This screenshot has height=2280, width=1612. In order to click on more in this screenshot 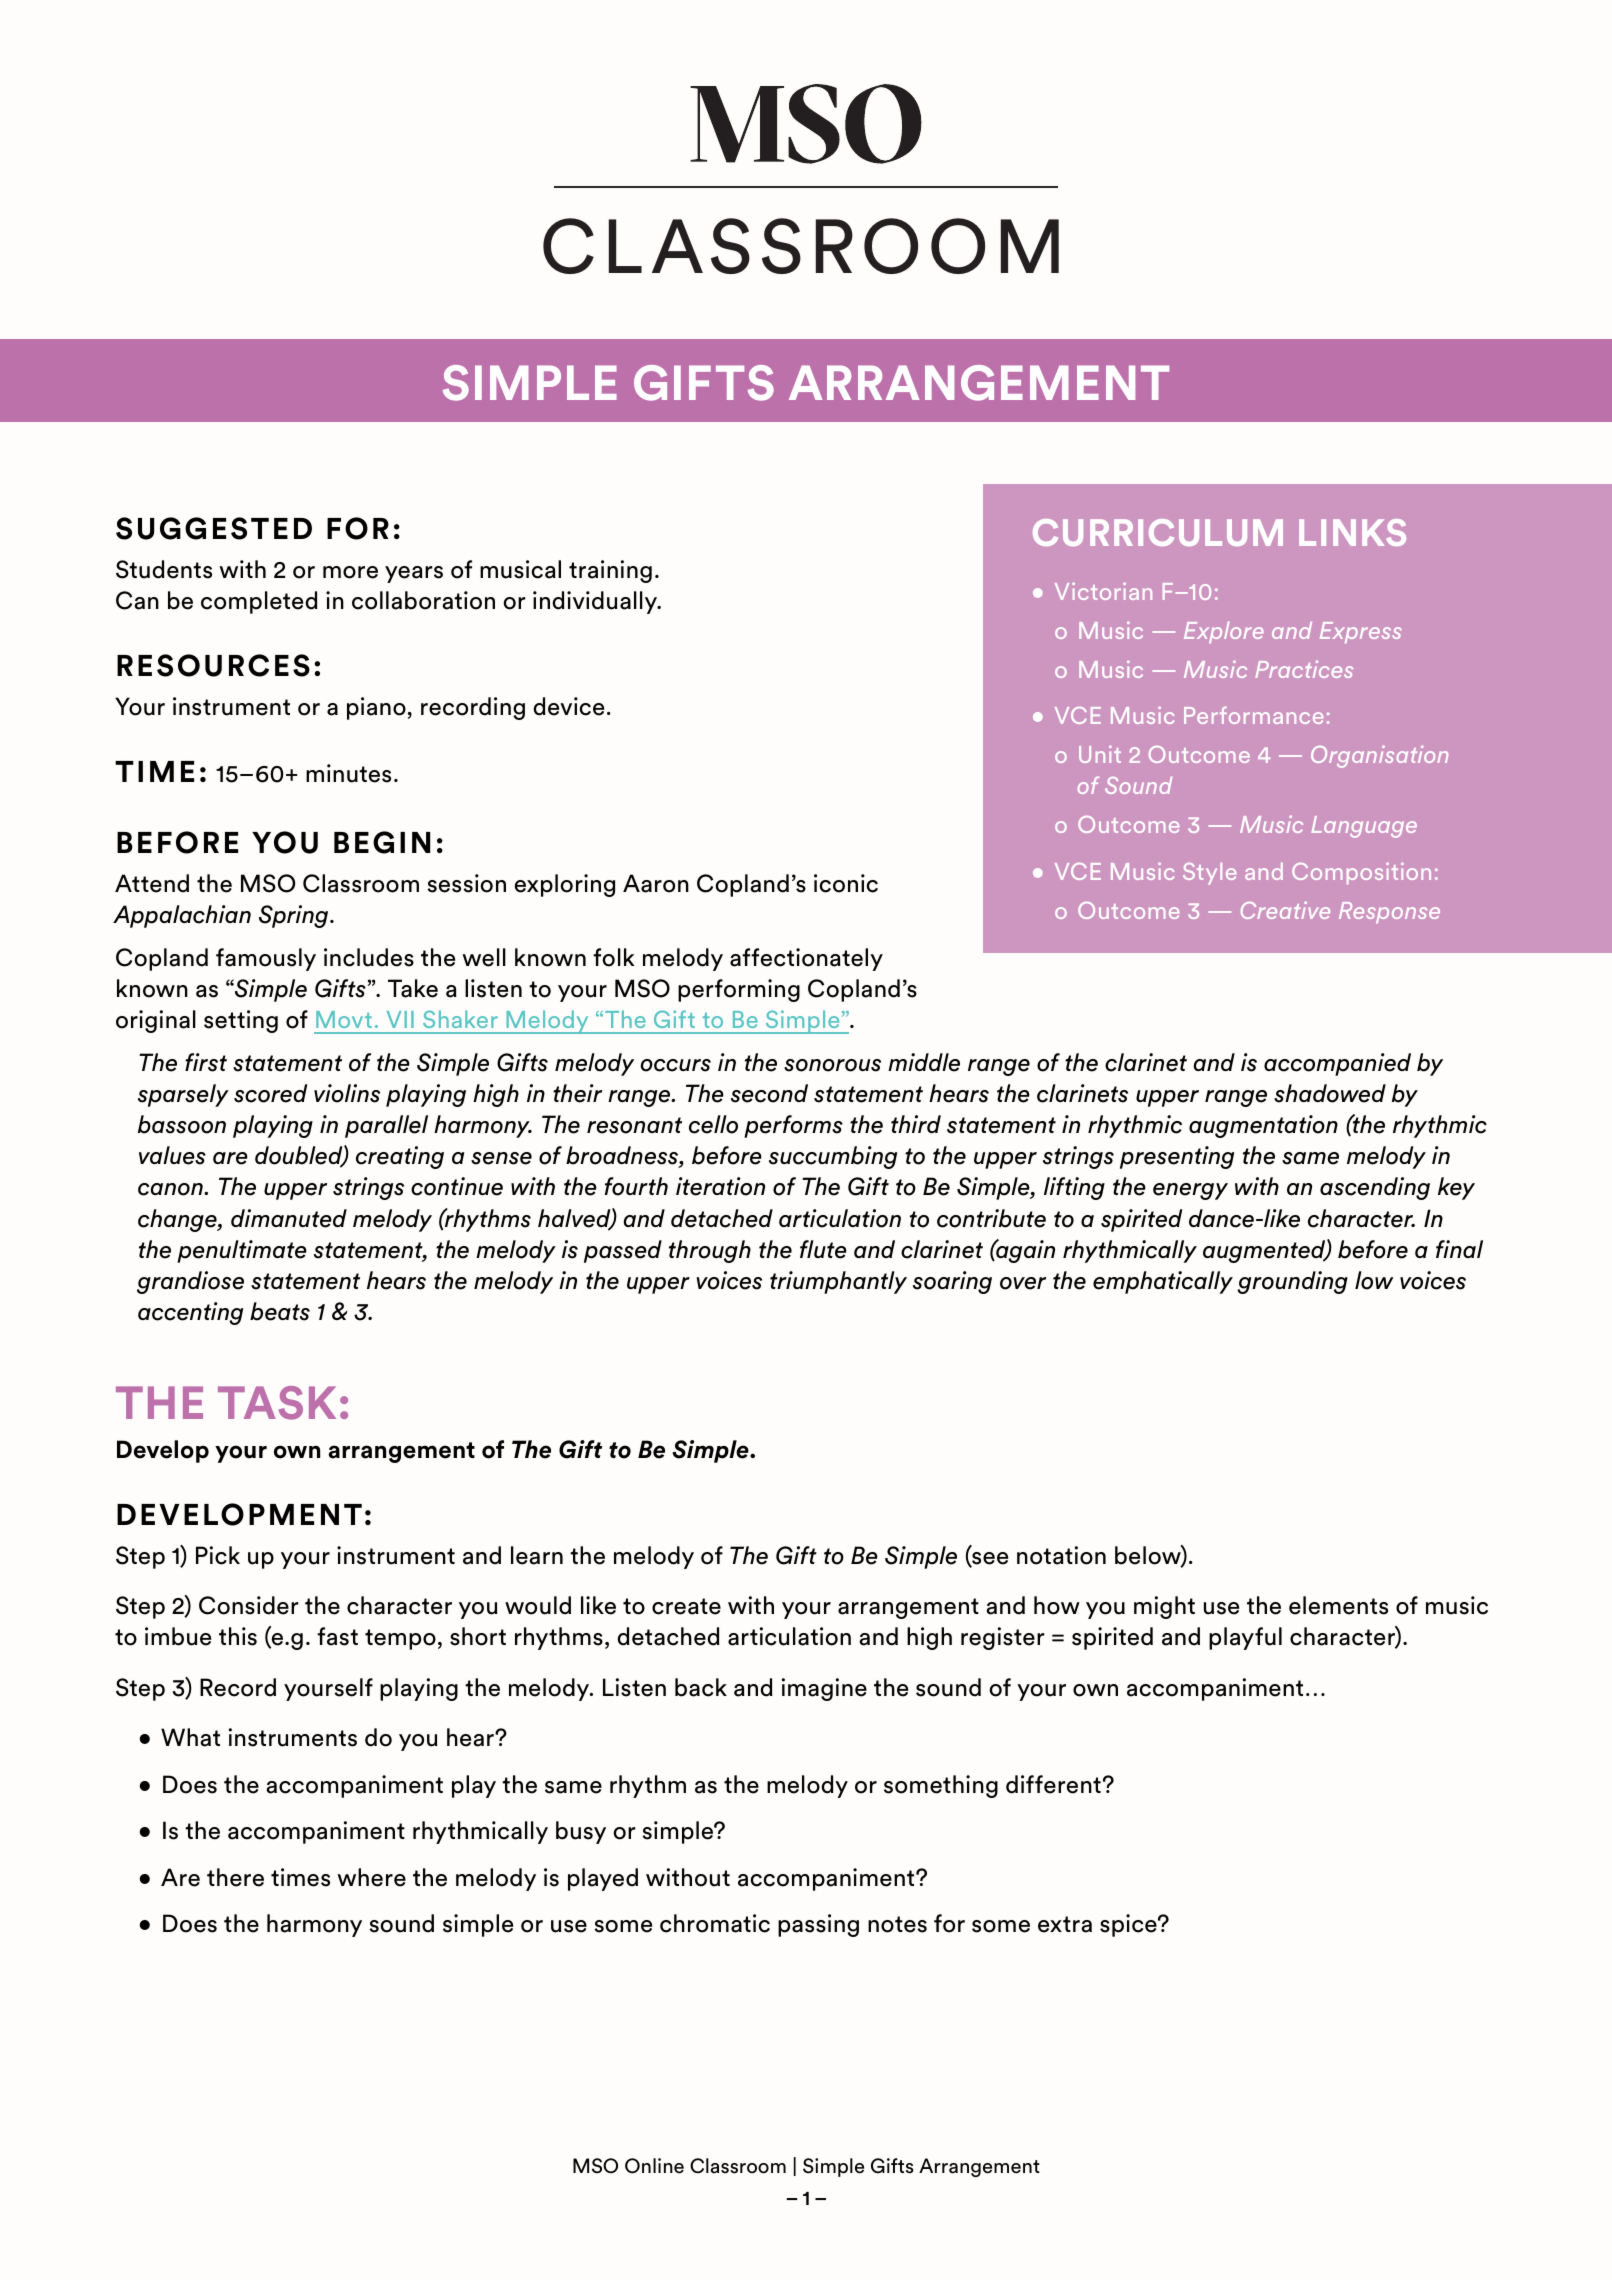, I will do `click(350, 572)`.
